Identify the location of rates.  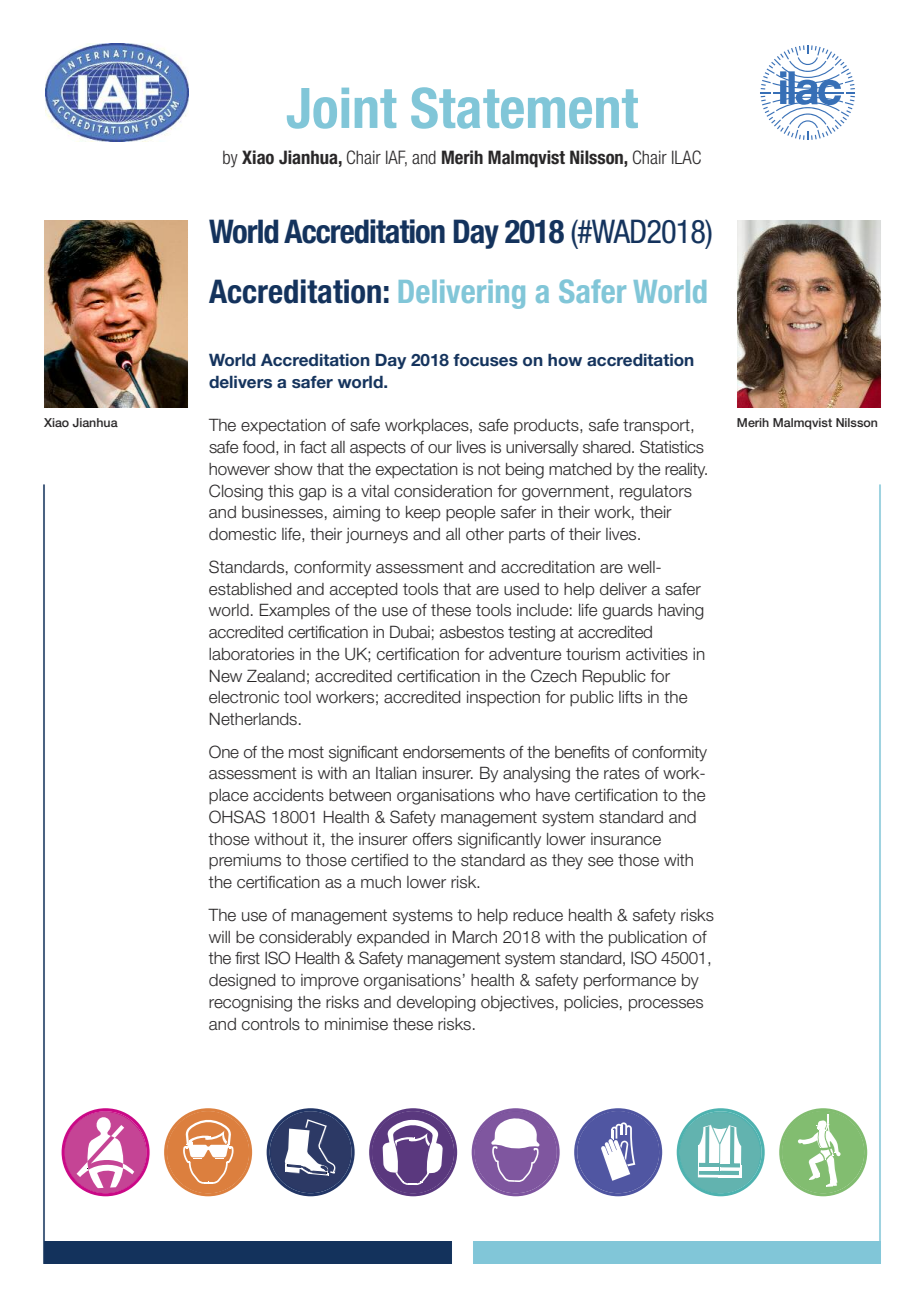
(622, 773).
